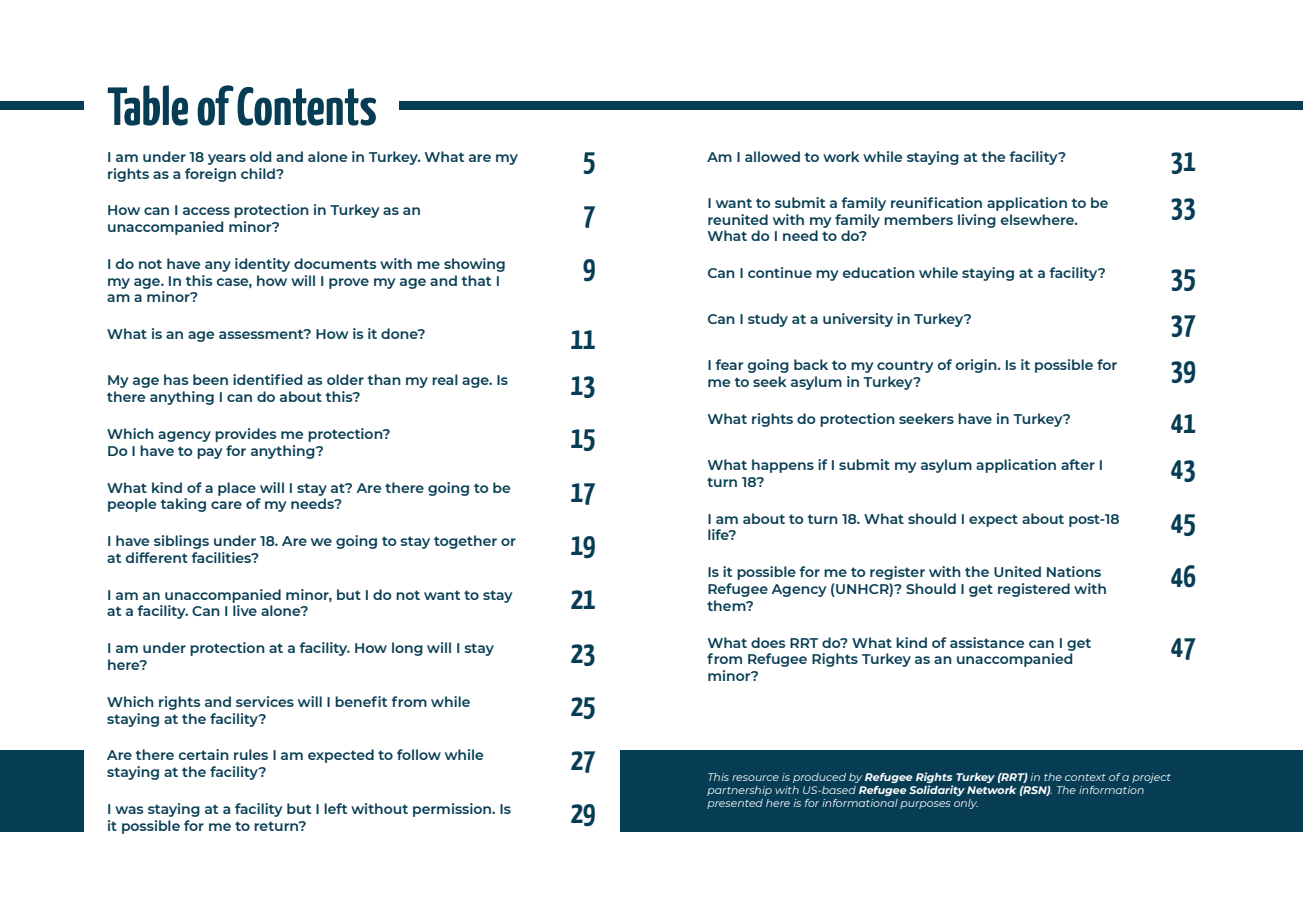 The image size is (1303, 924). I want to click on country, so click(905, 366).
